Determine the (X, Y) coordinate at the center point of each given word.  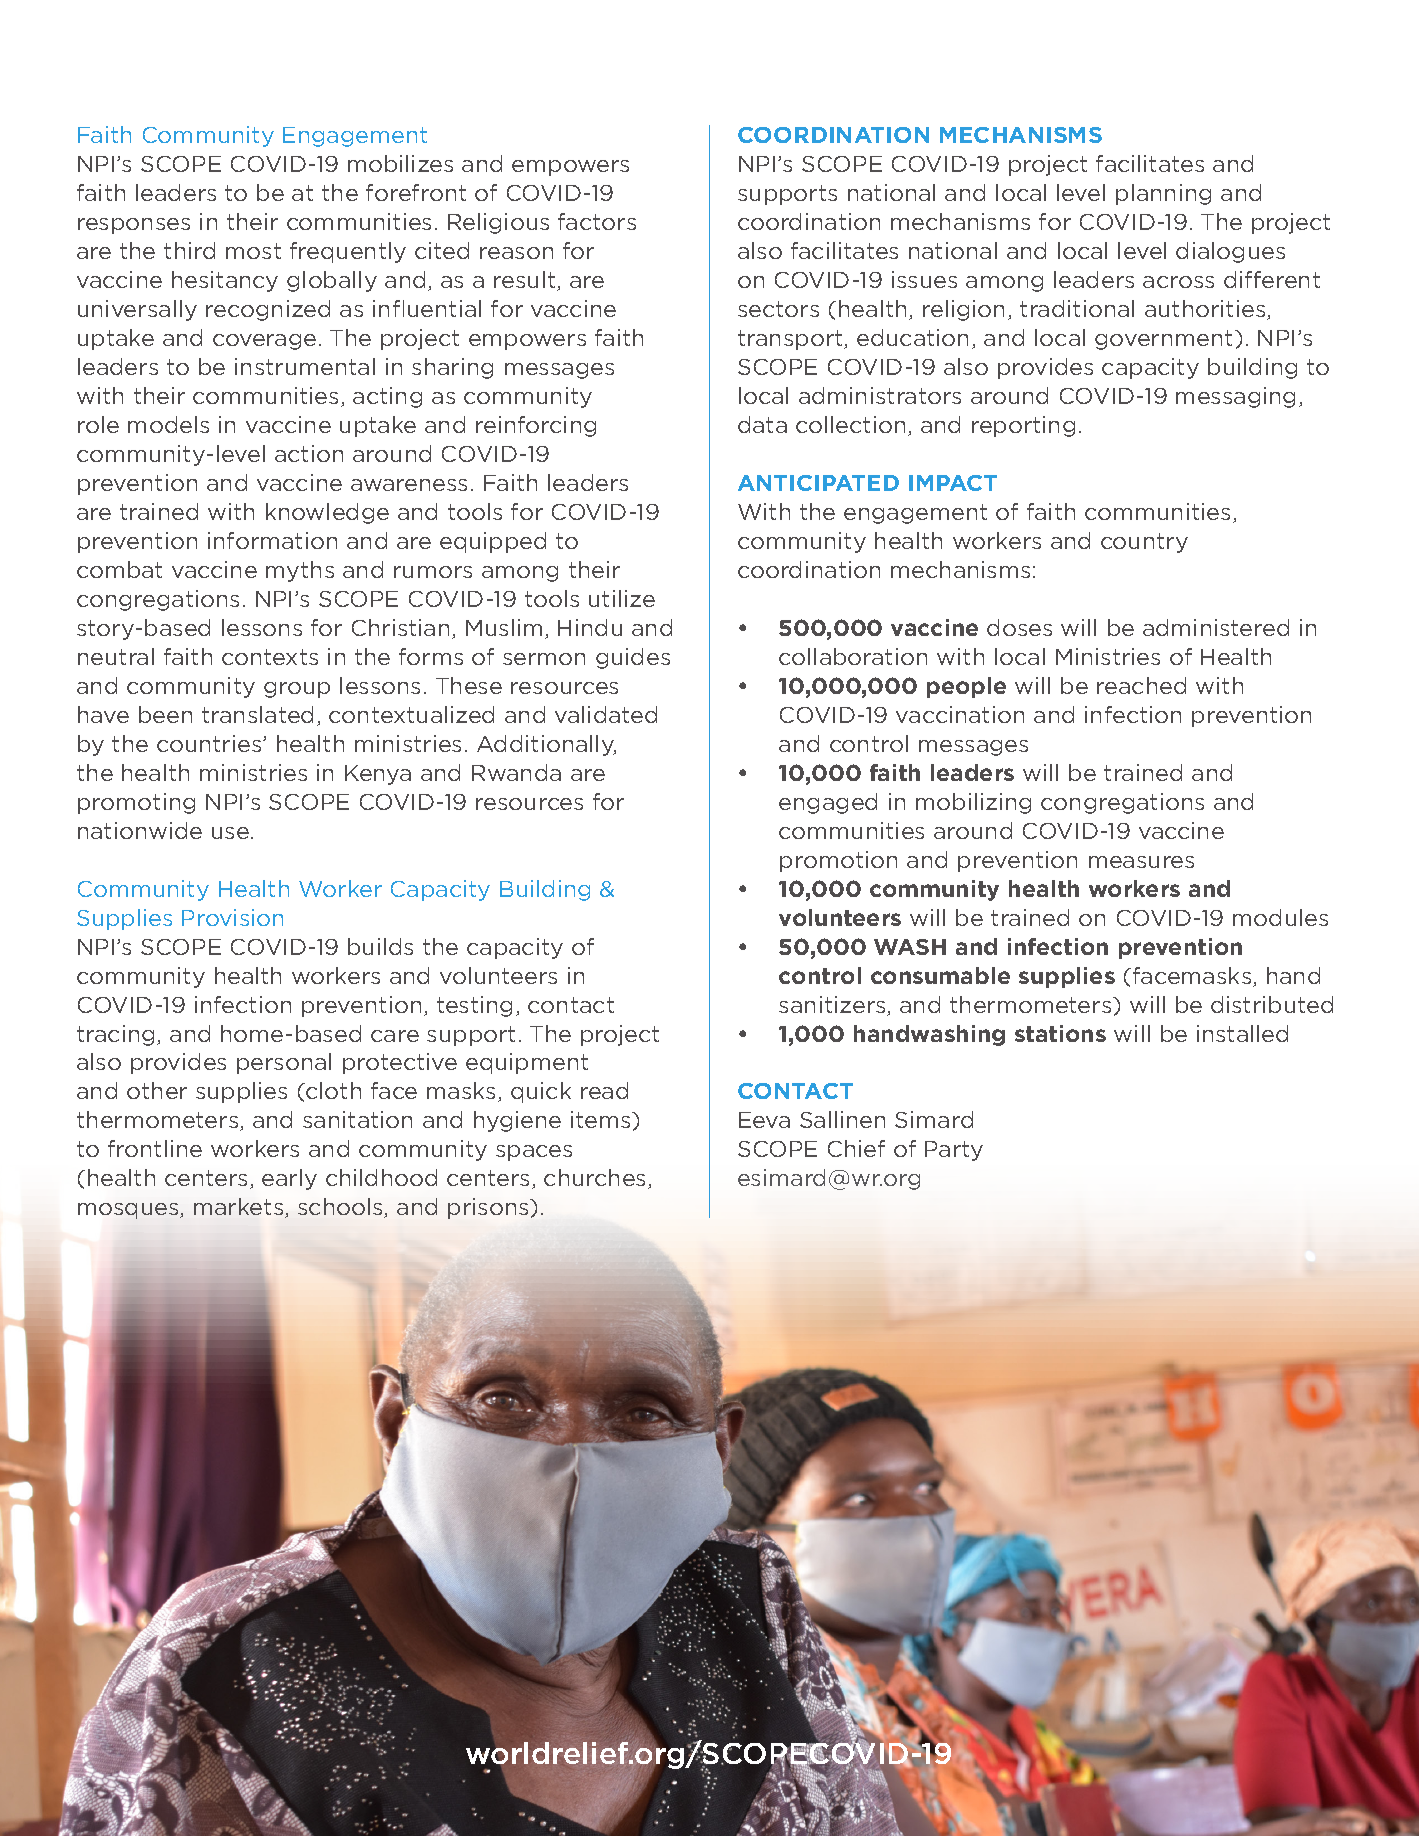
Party (954, 1151)
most (253, 251)
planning (1163, 194)
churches (596, 1179)
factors (597, 221)
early (289, 1179)
